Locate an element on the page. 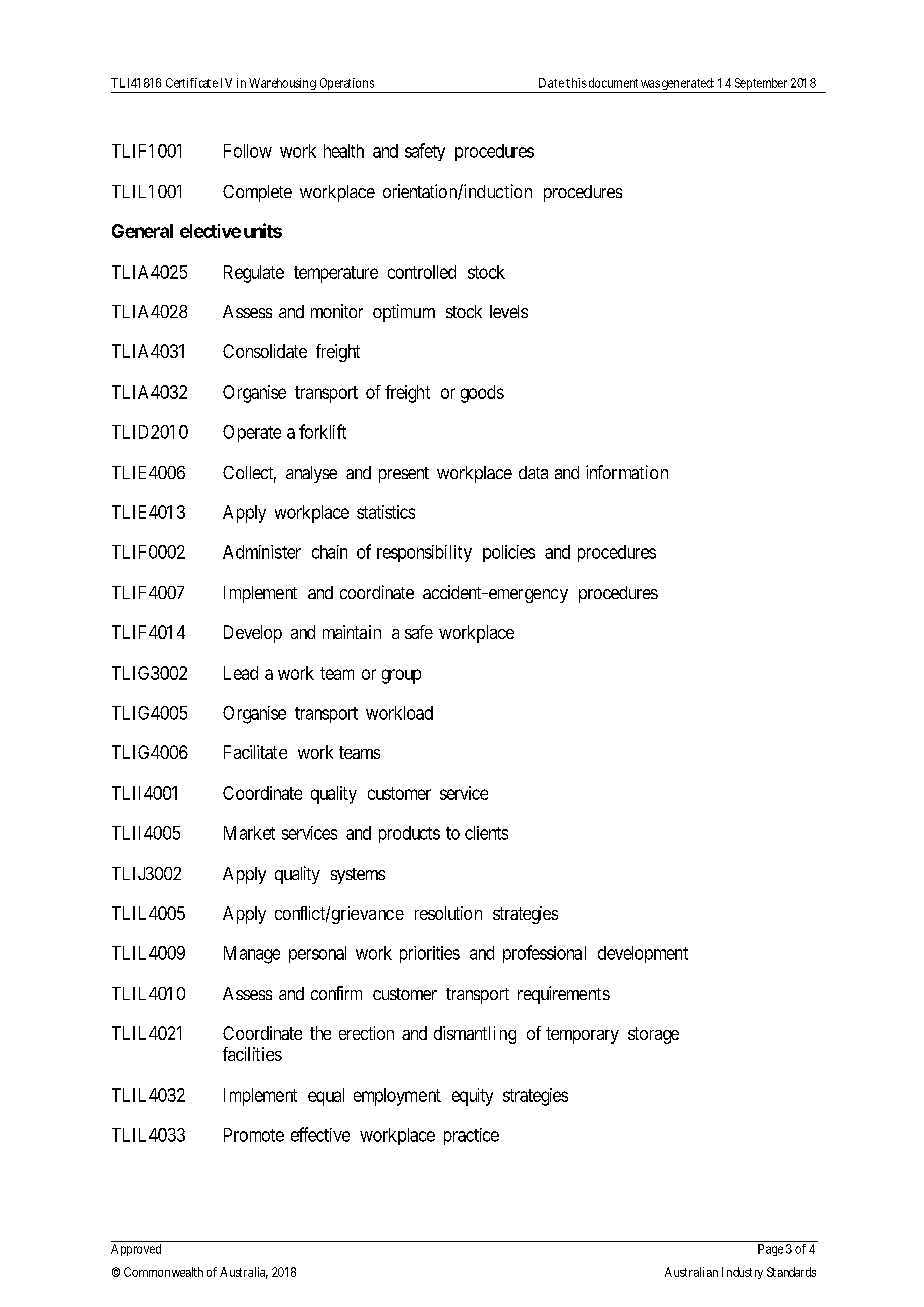 The height and width of the image is (1307, 924). present is located at coordinates (404, 475).
